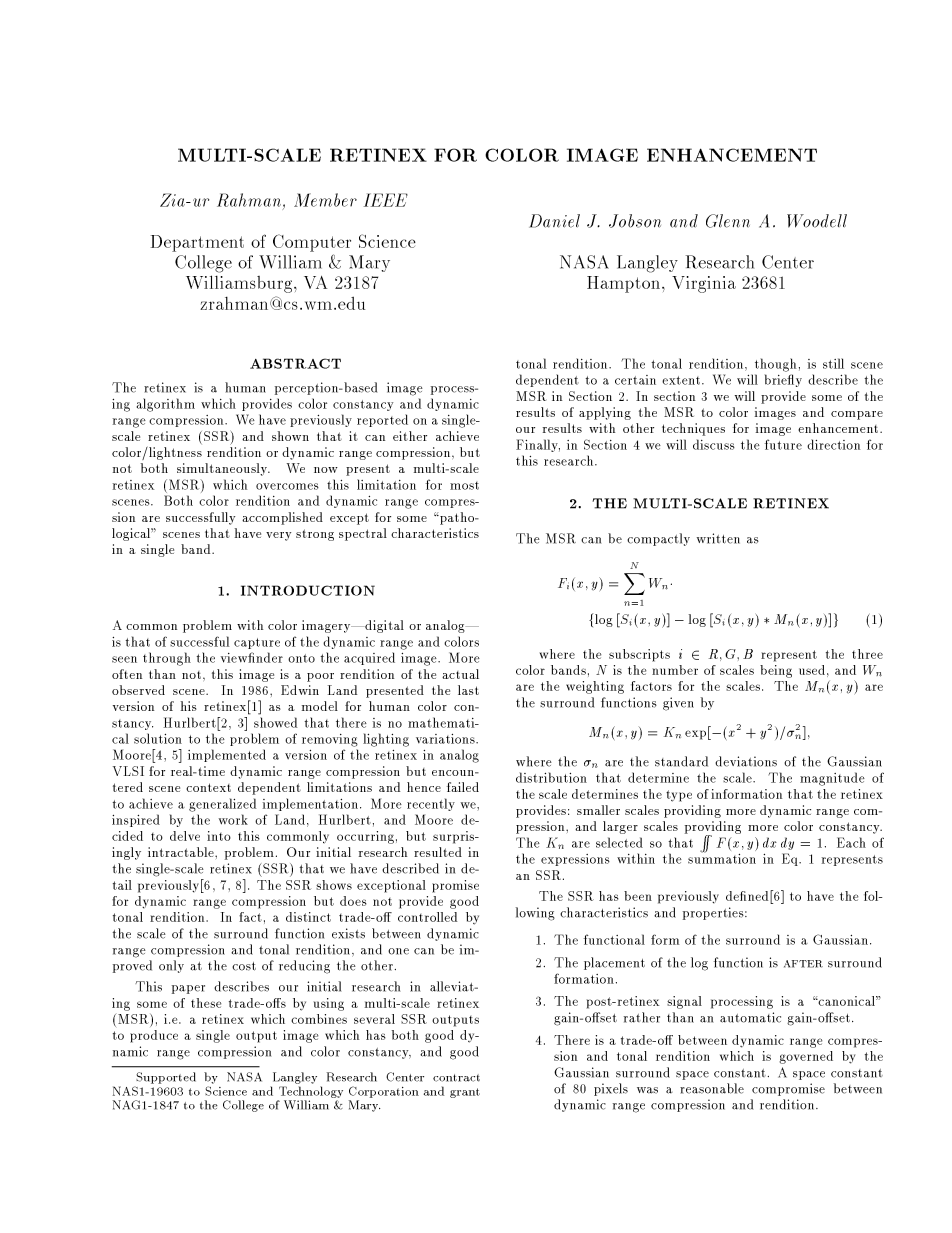  Describe the element at coordinates (438, 852) in the screenshot. I see `resulted` at that location.
